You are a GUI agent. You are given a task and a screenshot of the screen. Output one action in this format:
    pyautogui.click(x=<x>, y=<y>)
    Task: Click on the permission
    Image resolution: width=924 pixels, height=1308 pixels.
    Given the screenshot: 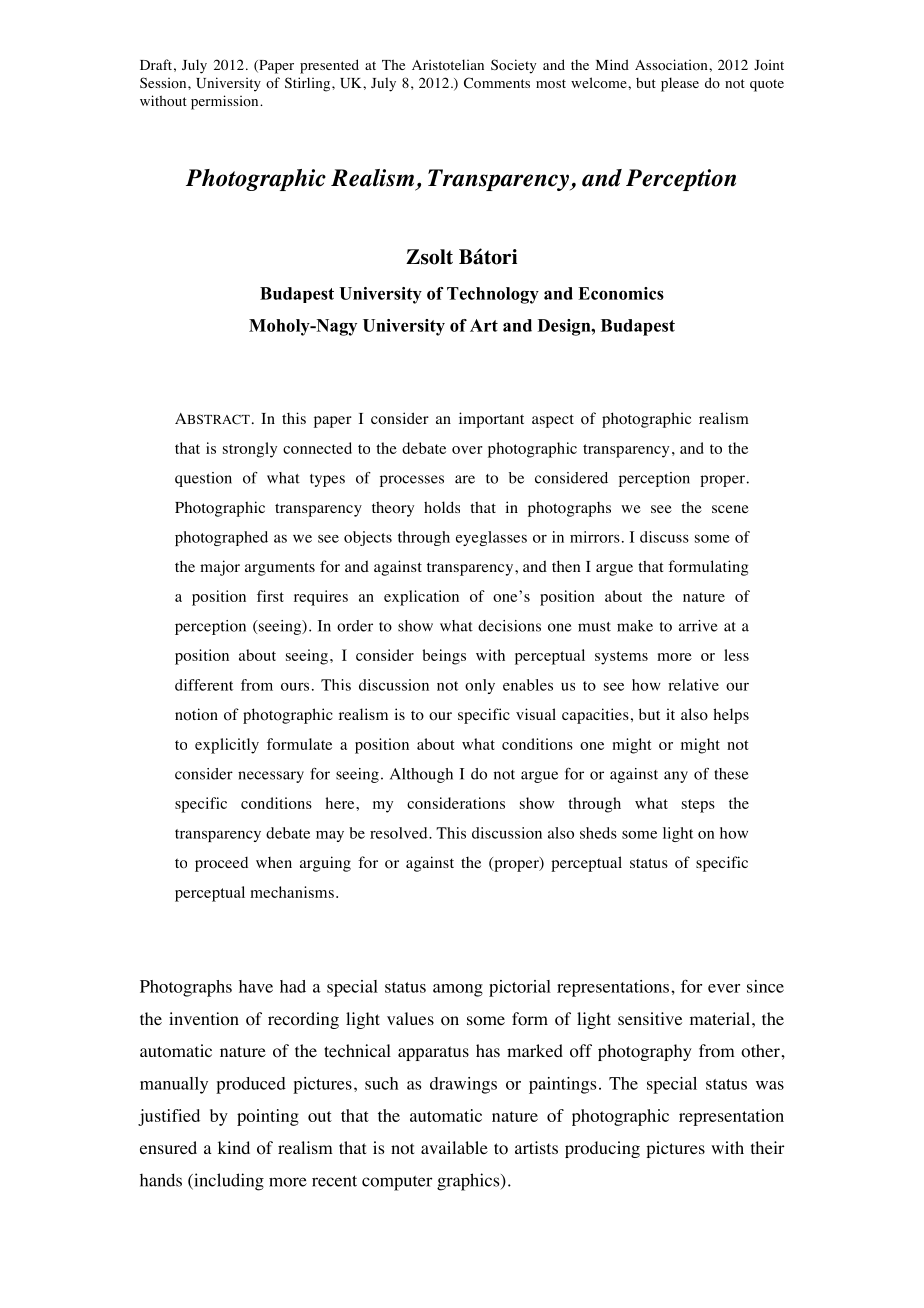 What is the action you would take?
    pyautogui.click(x=226, y=102)
